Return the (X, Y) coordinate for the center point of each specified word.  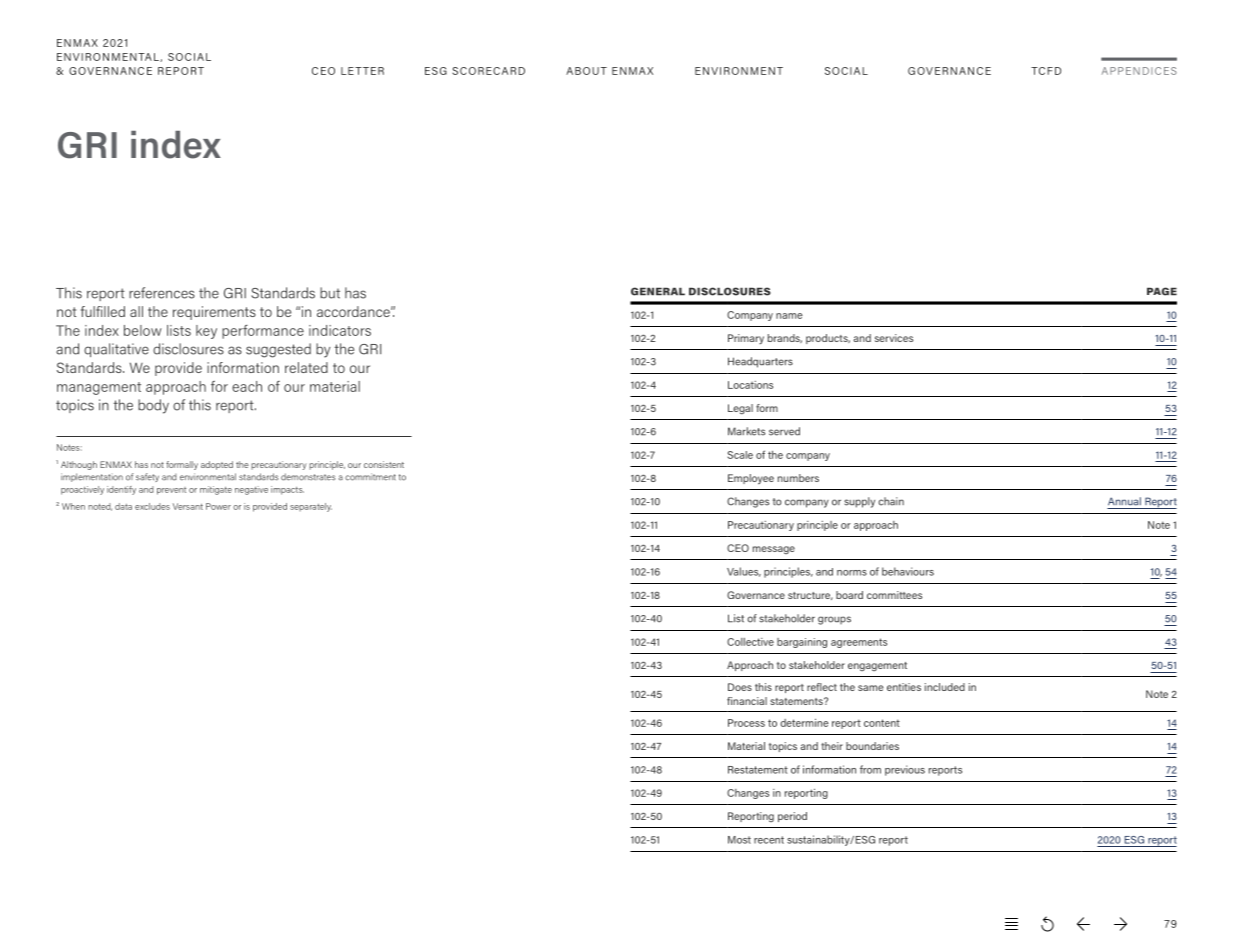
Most (739, 840)
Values (744, 572)
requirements (214, 313)
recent (769, 840)
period (792, 817)
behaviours (908, 571)
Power (218, 506)
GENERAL (658, 291)
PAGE (1162, 291)
